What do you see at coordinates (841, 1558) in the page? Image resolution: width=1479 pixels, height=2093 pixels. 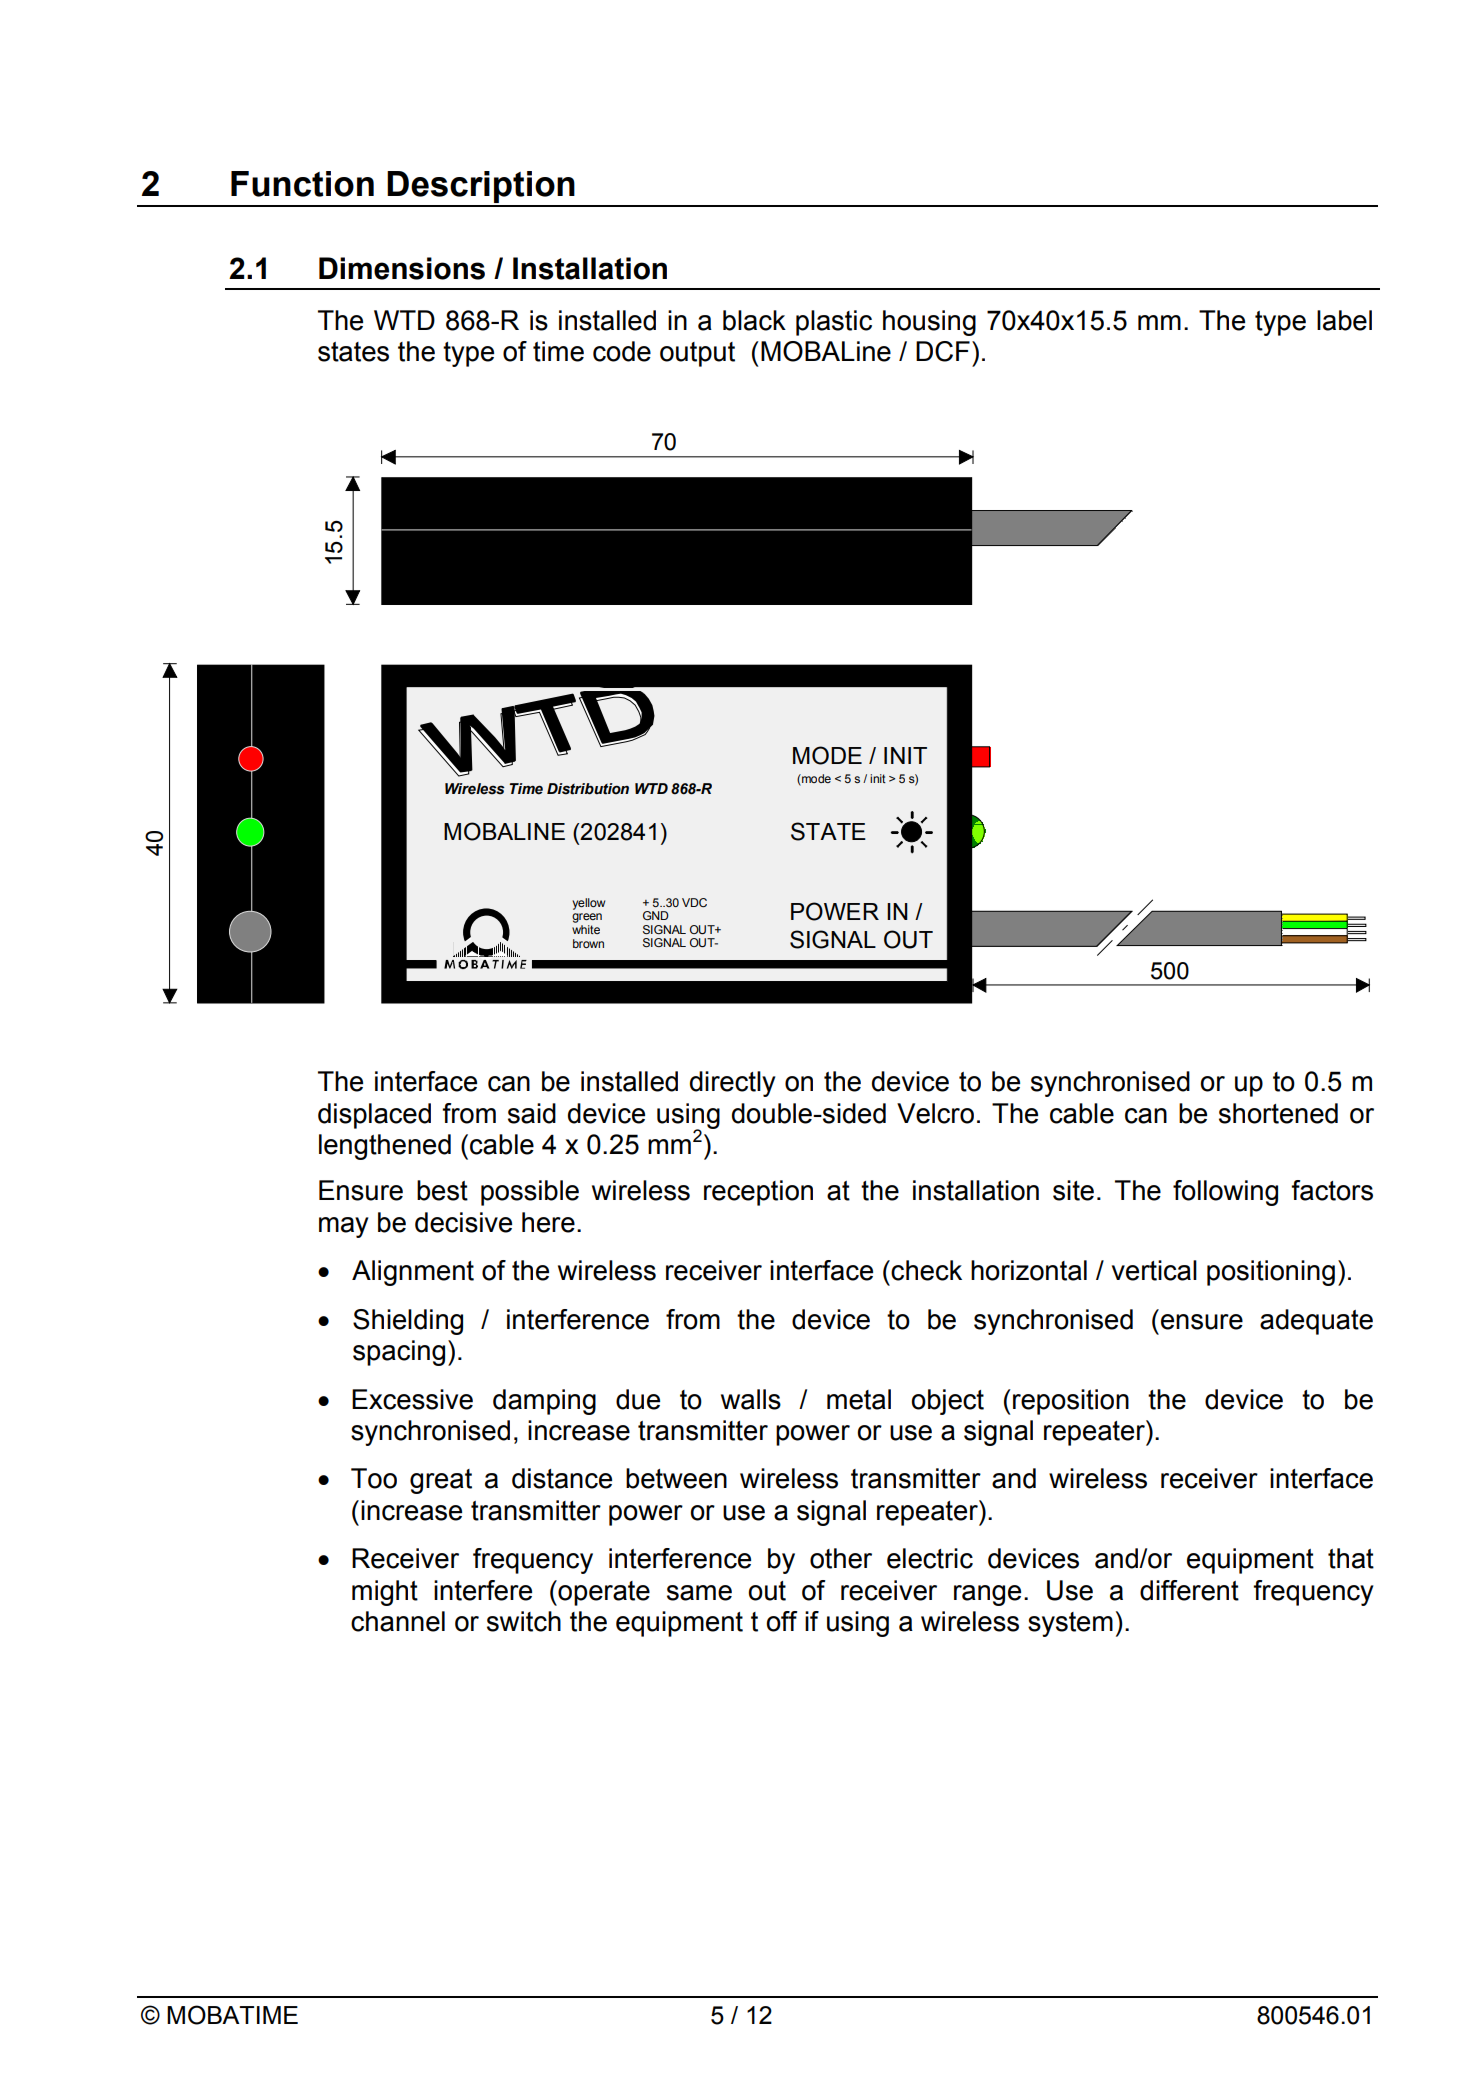 I see `other` at bounding box center [841, 1558].
